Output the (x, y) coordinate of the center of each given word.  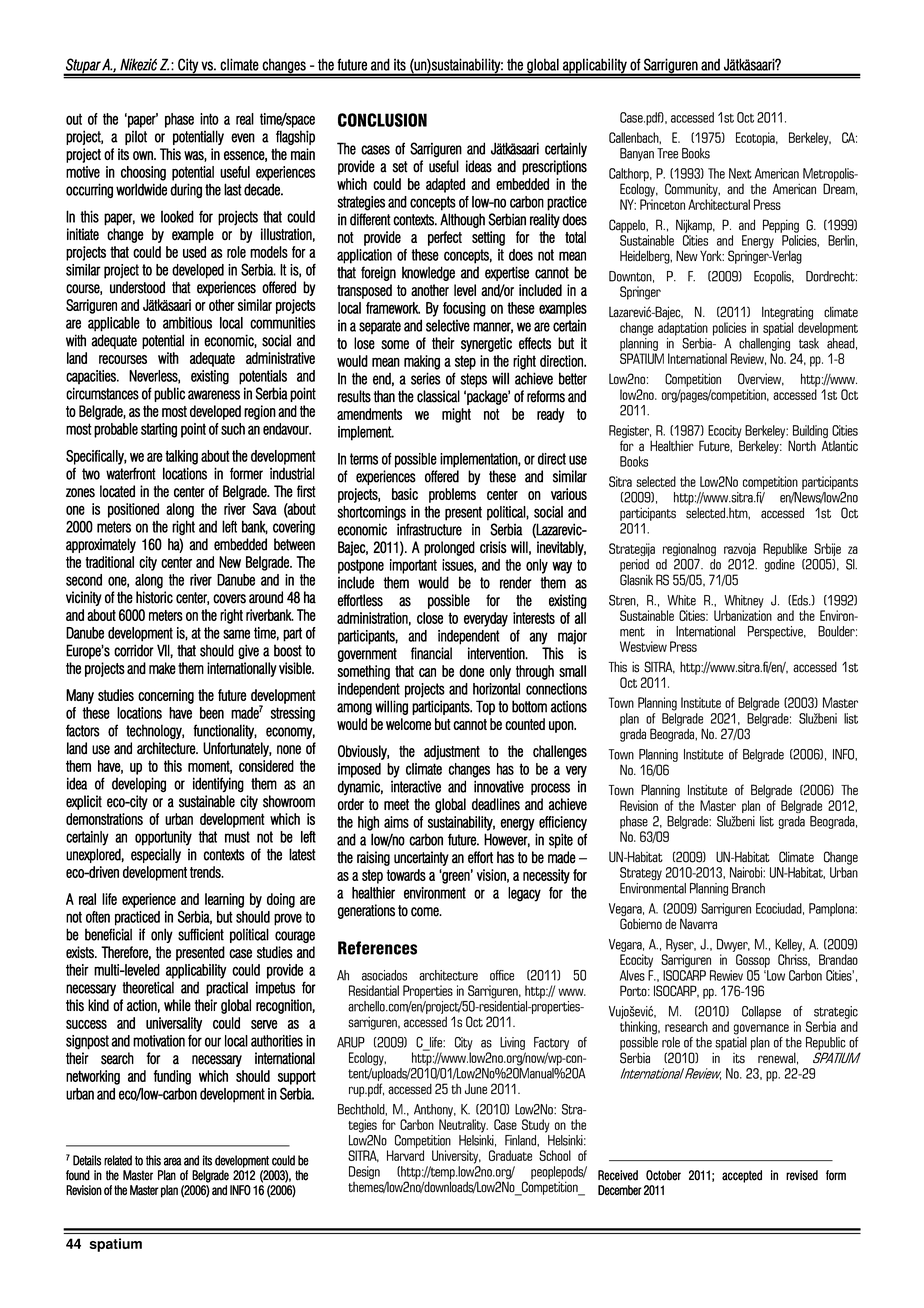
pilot (136, 137)
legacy (524, 894)
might (456, 415)
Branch (748, 888)
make (162, 668)
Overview (761, 379)
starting (159, 430)
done (471, 671)
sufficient (201, 934)
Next (740, 173)
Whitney (744, 601)
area (173, 1161)
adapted (445, 185)
